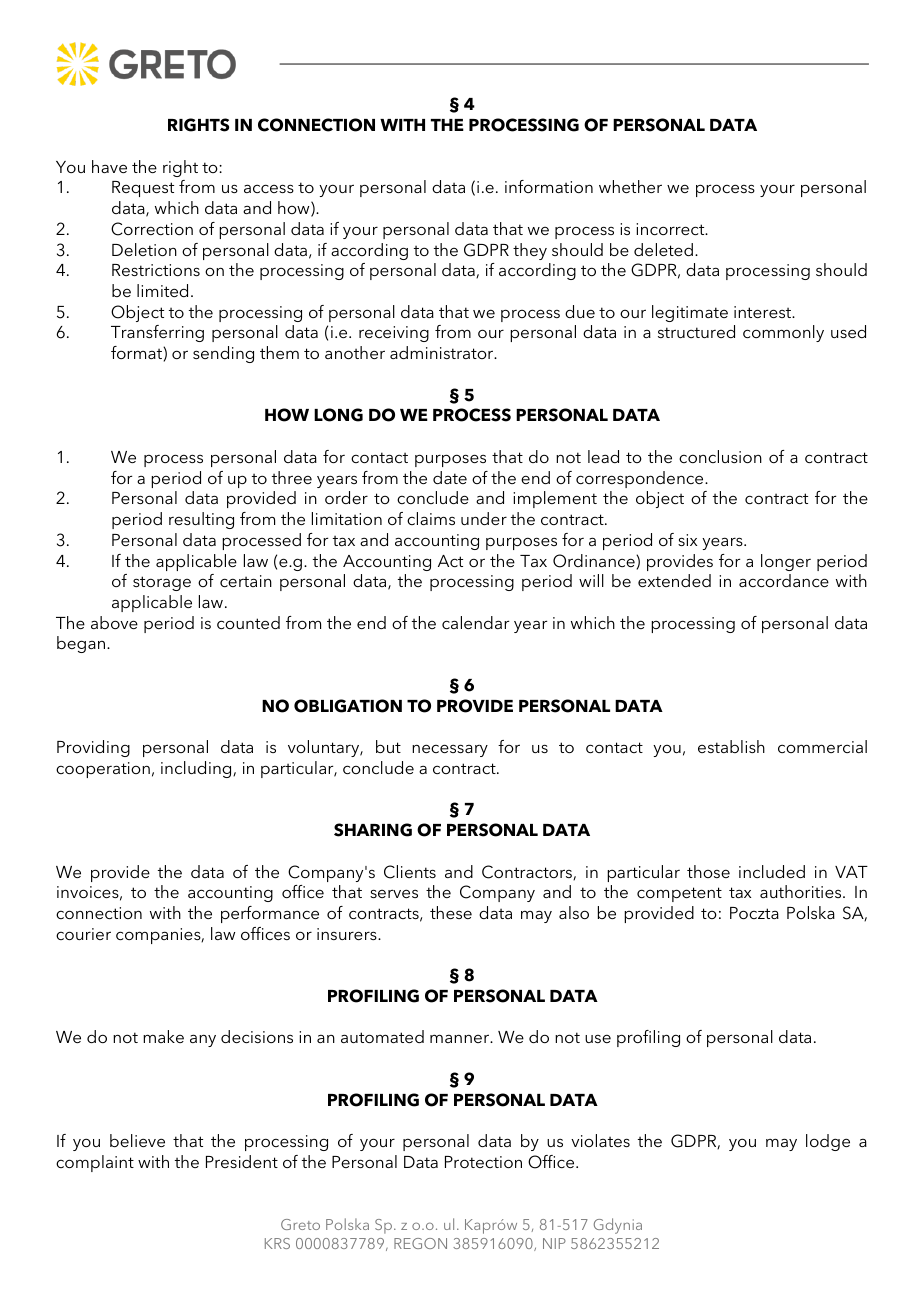 The height and width of the screenshot is (1308, 924). I want to click on incorrect, so click(671, 229).
